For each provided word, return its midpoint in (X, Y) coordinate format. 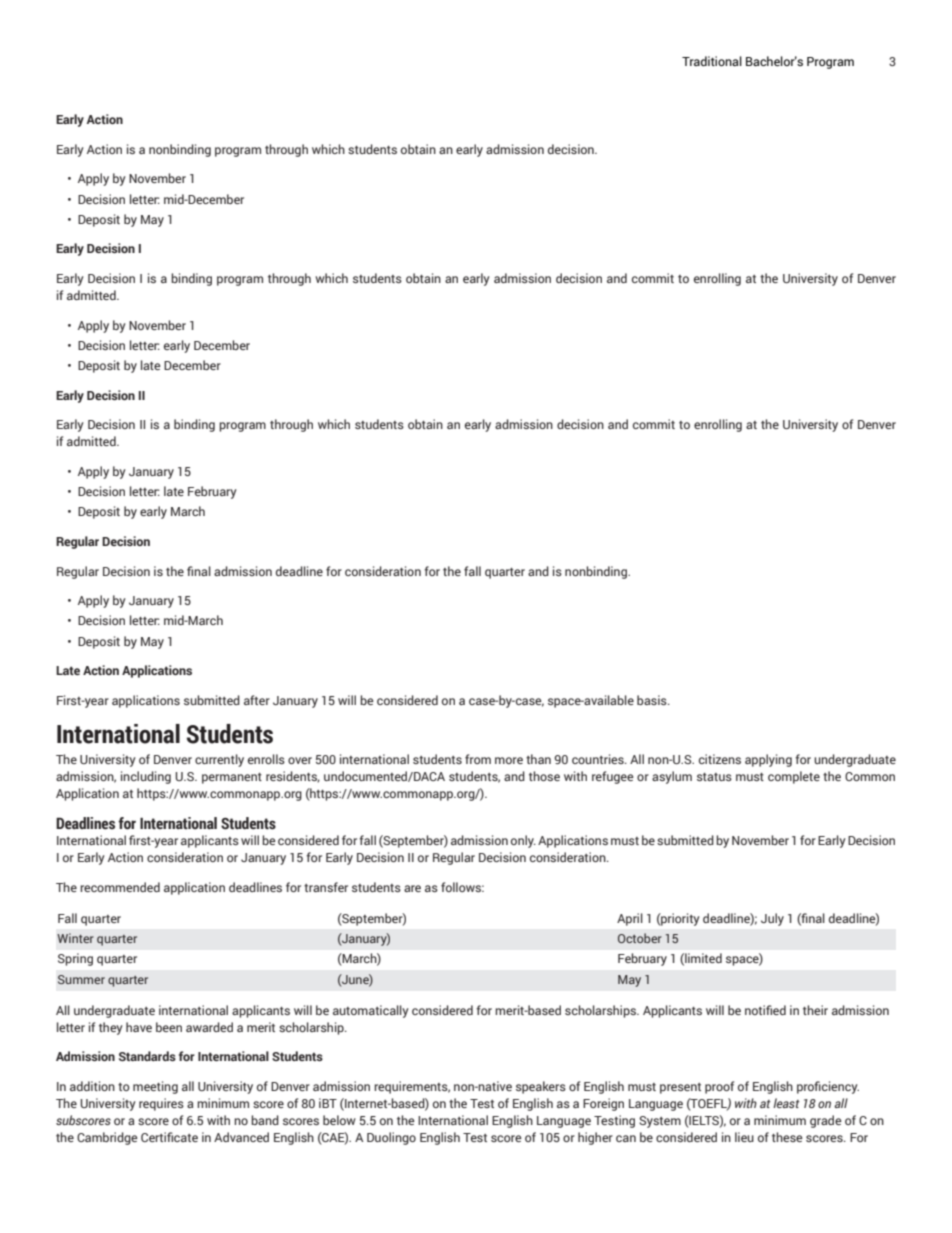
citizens (720, 759)
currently (219, 760)
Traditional (712, 61)
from (478, 759)
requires (161, 1104)
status (714, 777)
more (509, 760)
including (146, 777)
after (257, 700)
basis (653, 700)
